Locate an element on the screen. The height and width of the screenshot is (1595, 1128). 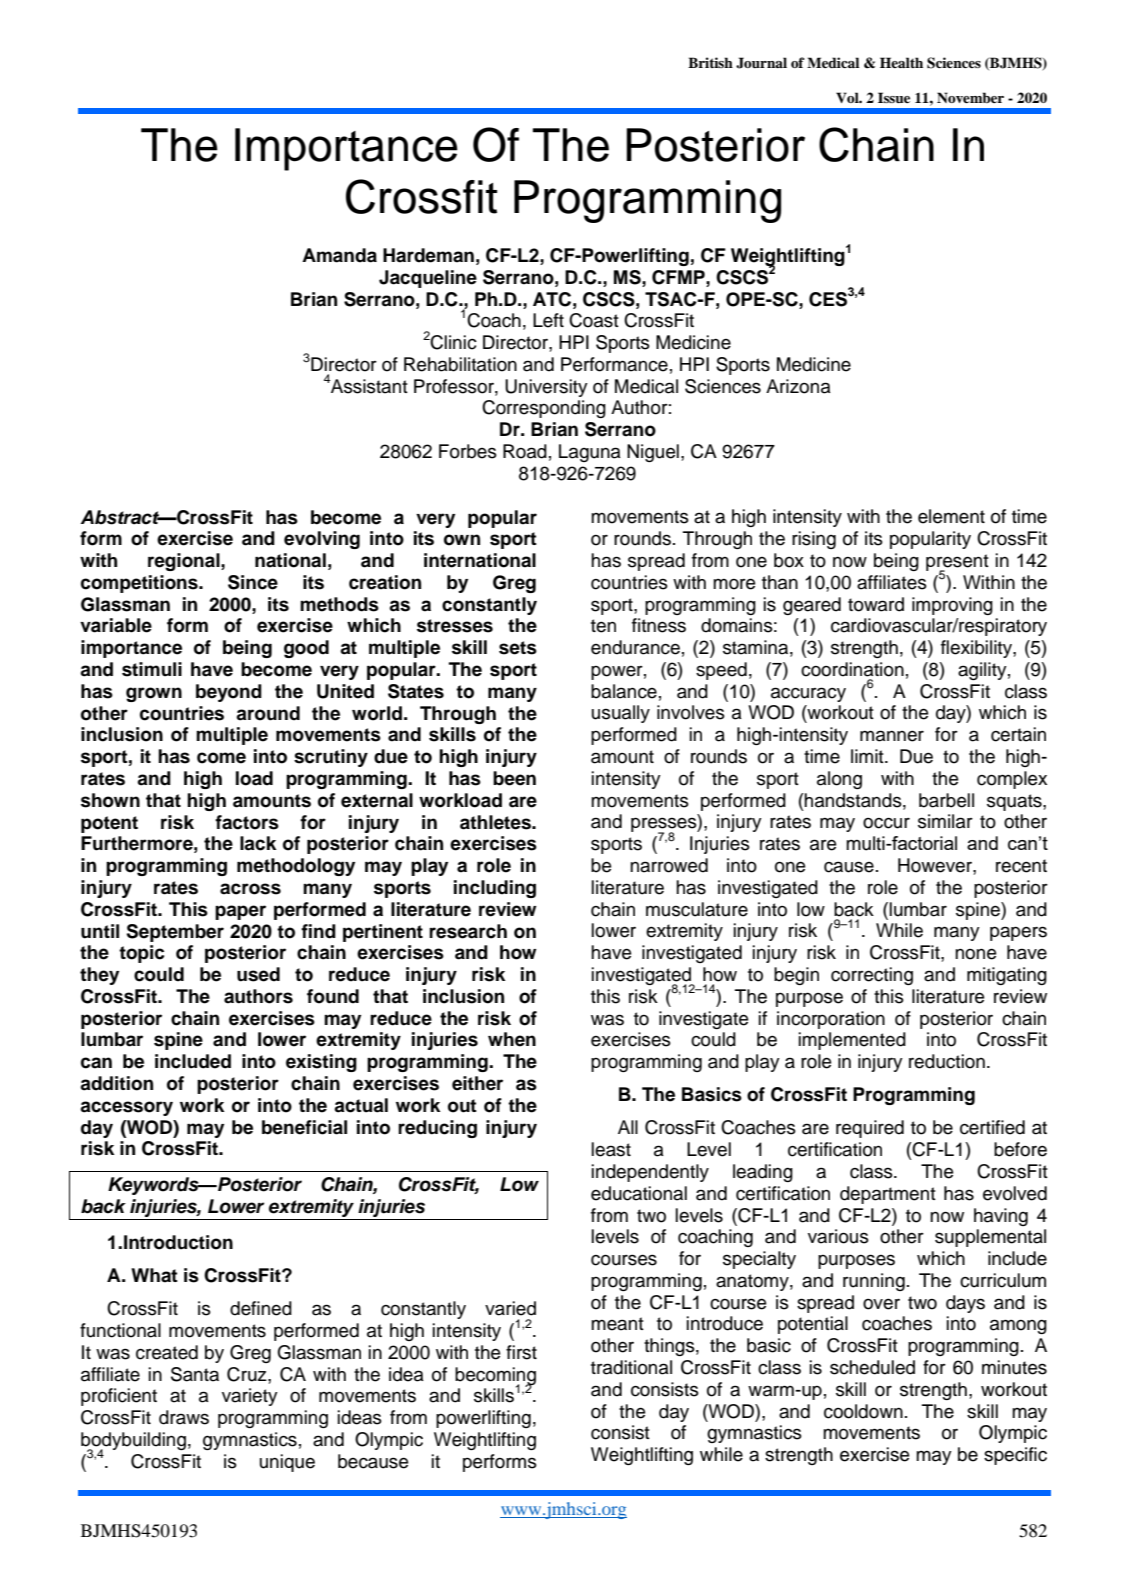
Laguna is located at coordinates (590, 453).
